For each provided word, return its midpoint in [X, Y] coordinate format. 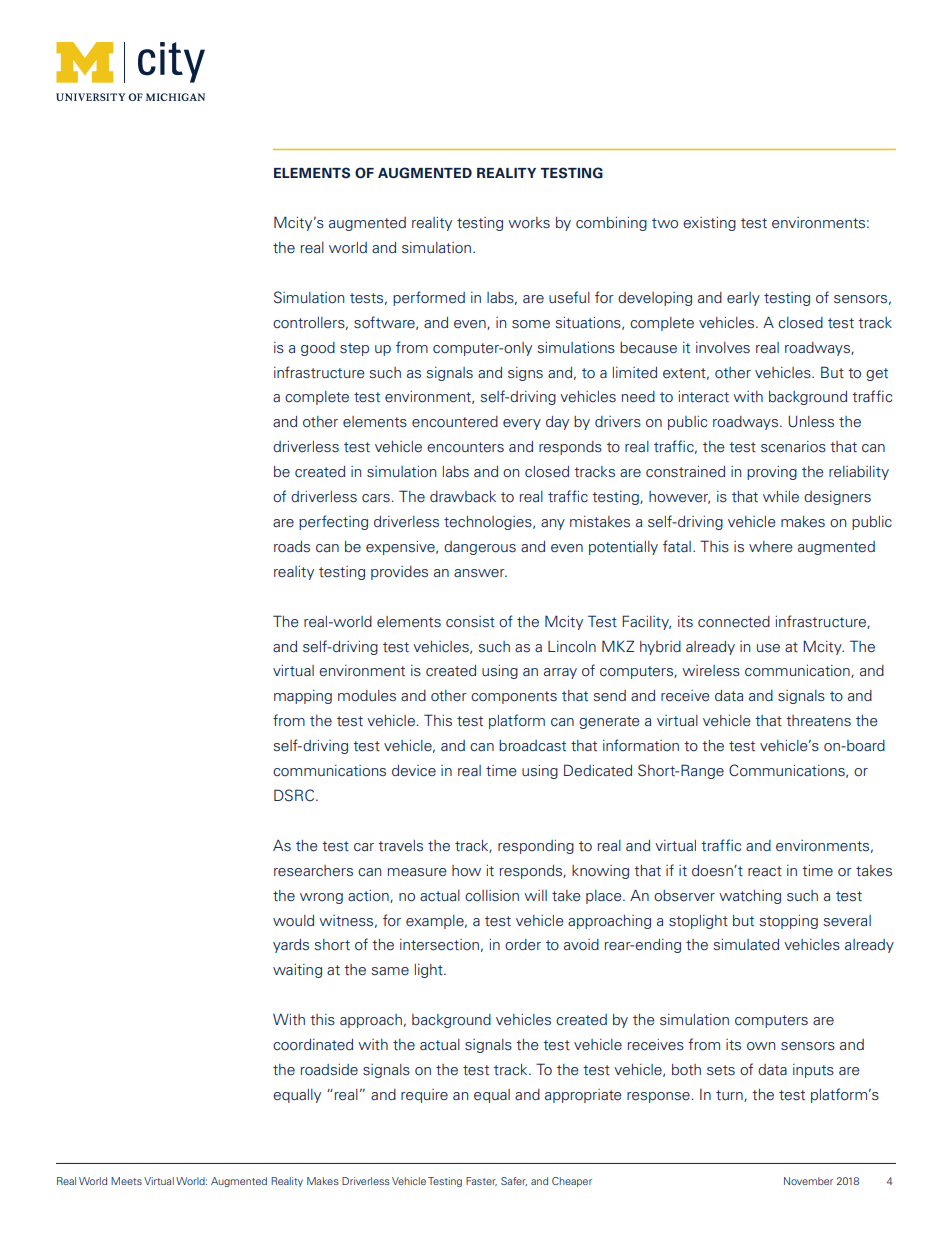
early [743, 299]
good [318, 349]
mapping [303, 697]
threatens [818, 721]
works [529, 223]
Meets [126, 1181]
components [514, 697]
